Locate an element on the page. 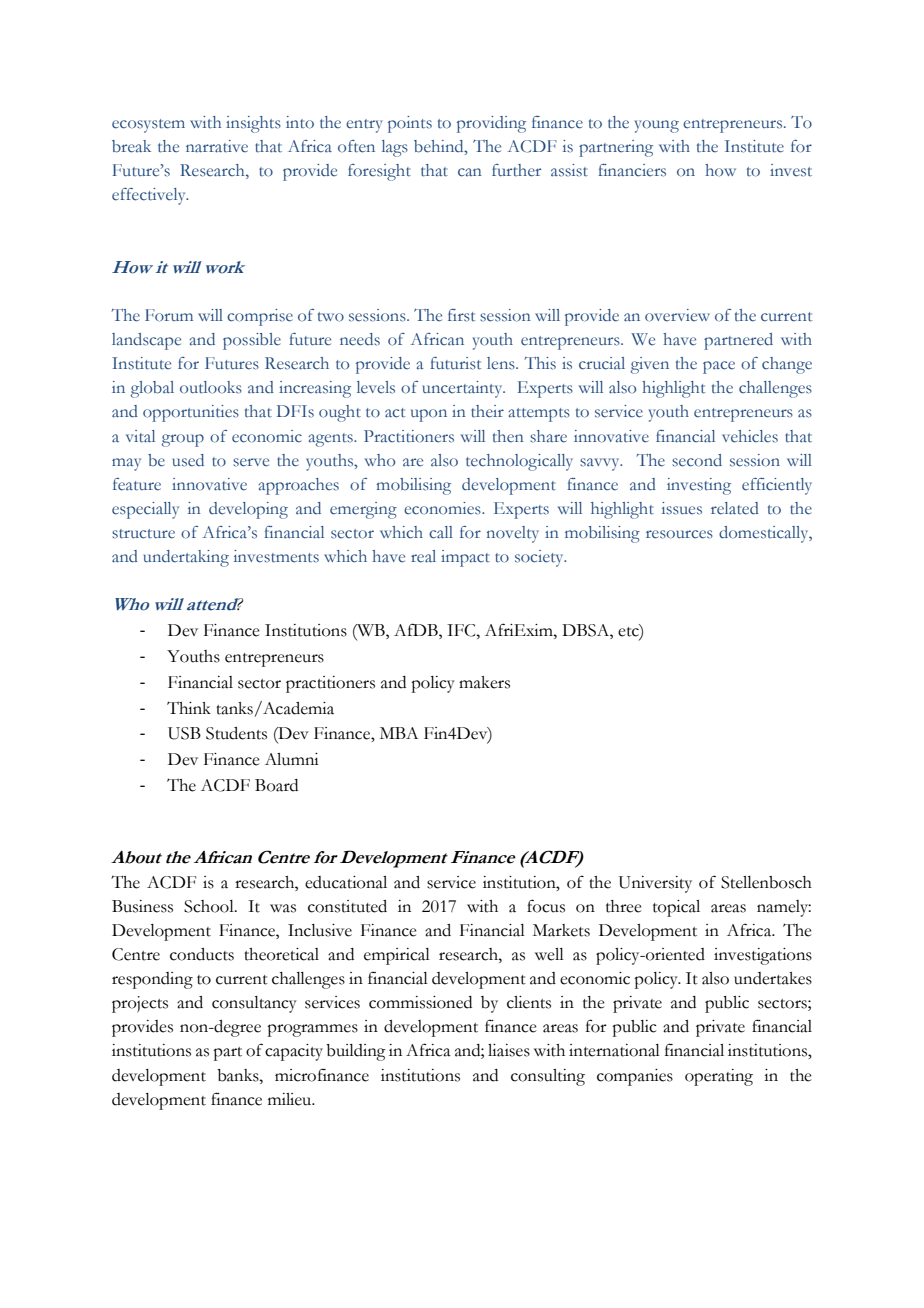 Image resolution: width=924 pixels, height=1308 pixels. young is located at coordinates (657, 126).
